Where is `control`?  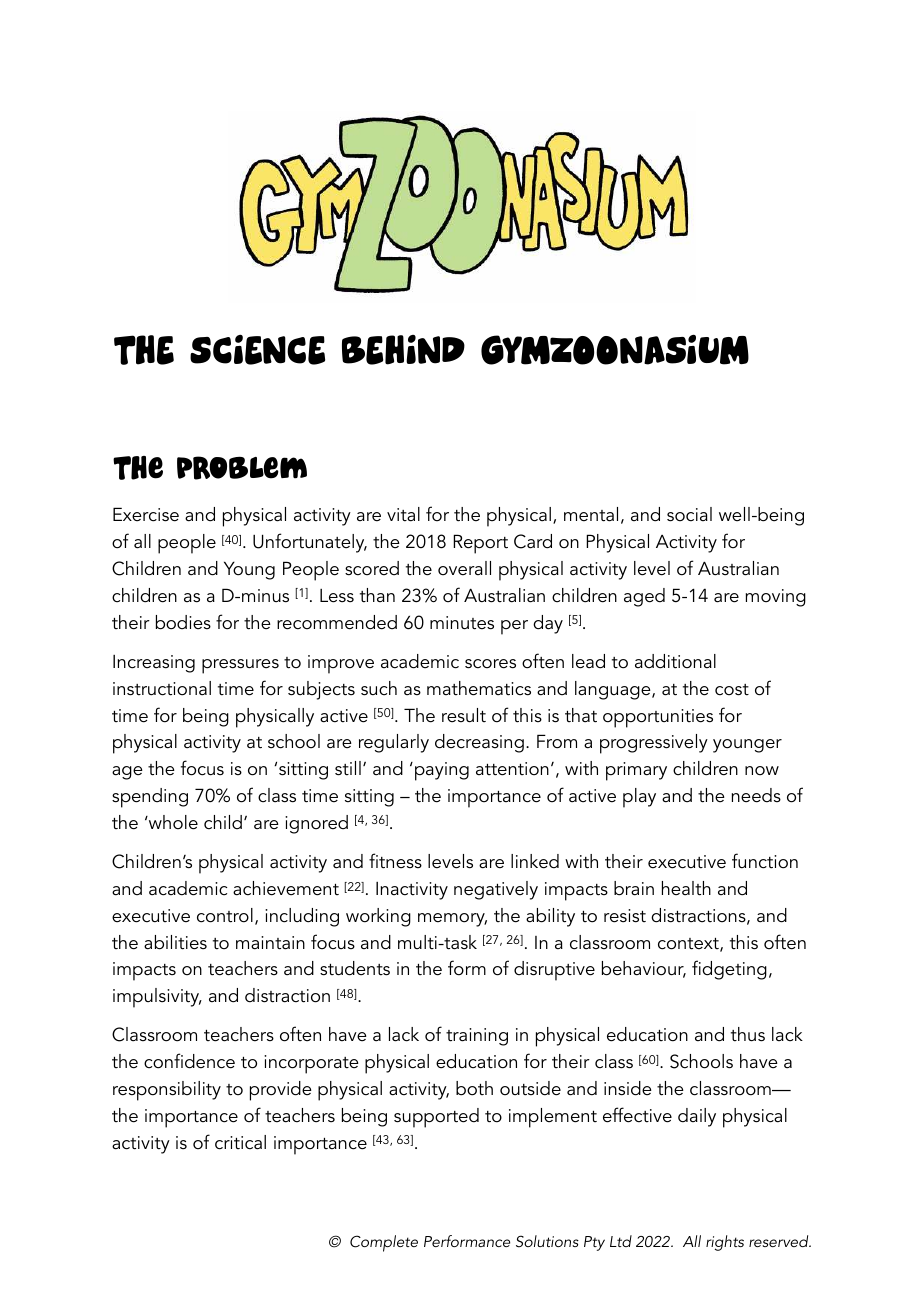
control is located at coordinates (225, 915).
